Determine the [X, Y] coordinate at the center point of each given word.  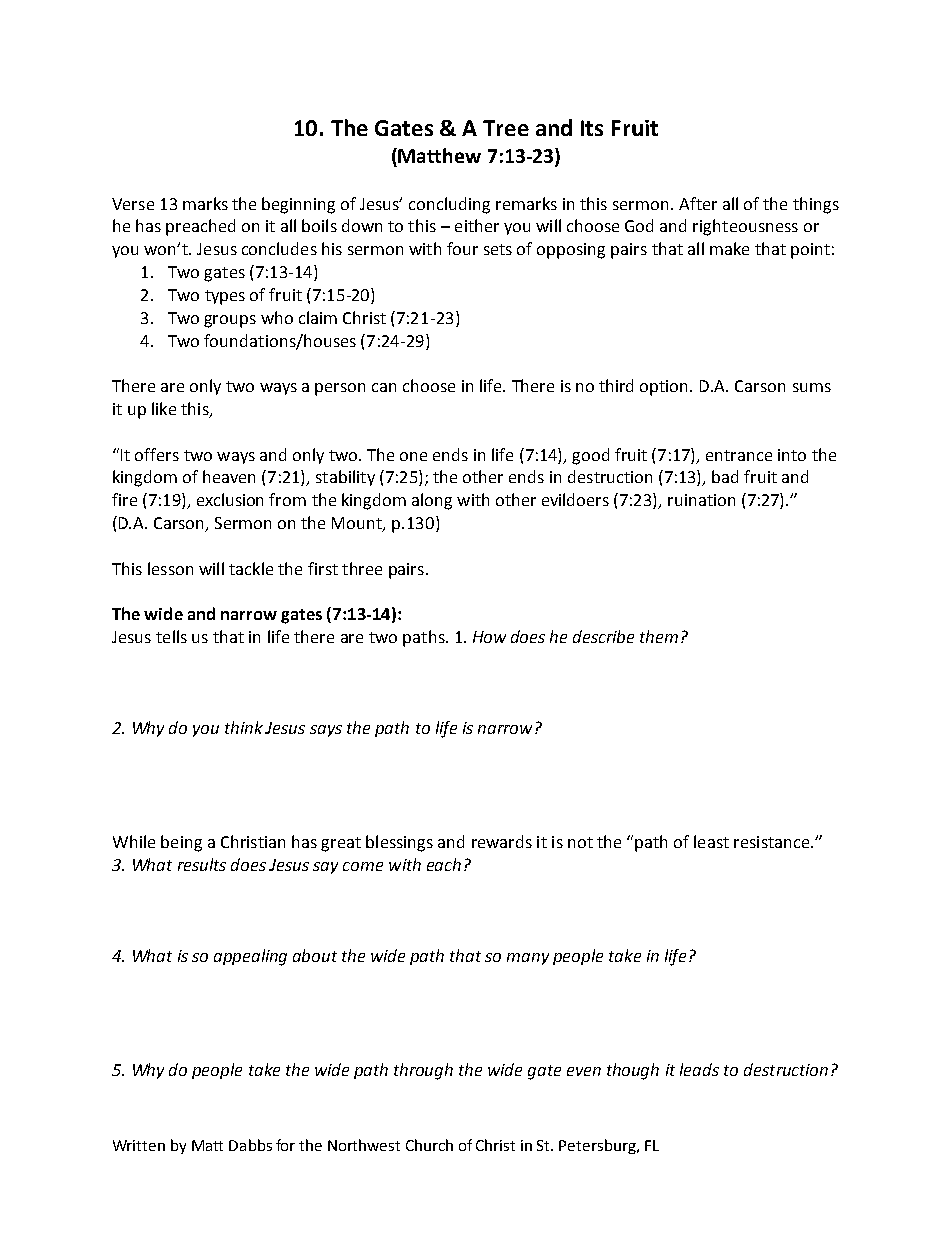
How [489, 637]
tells [171, 636]
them [659, 636]
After [698, 203]
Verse [133, 204]
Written [139, 1145]
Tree [506, 128]
